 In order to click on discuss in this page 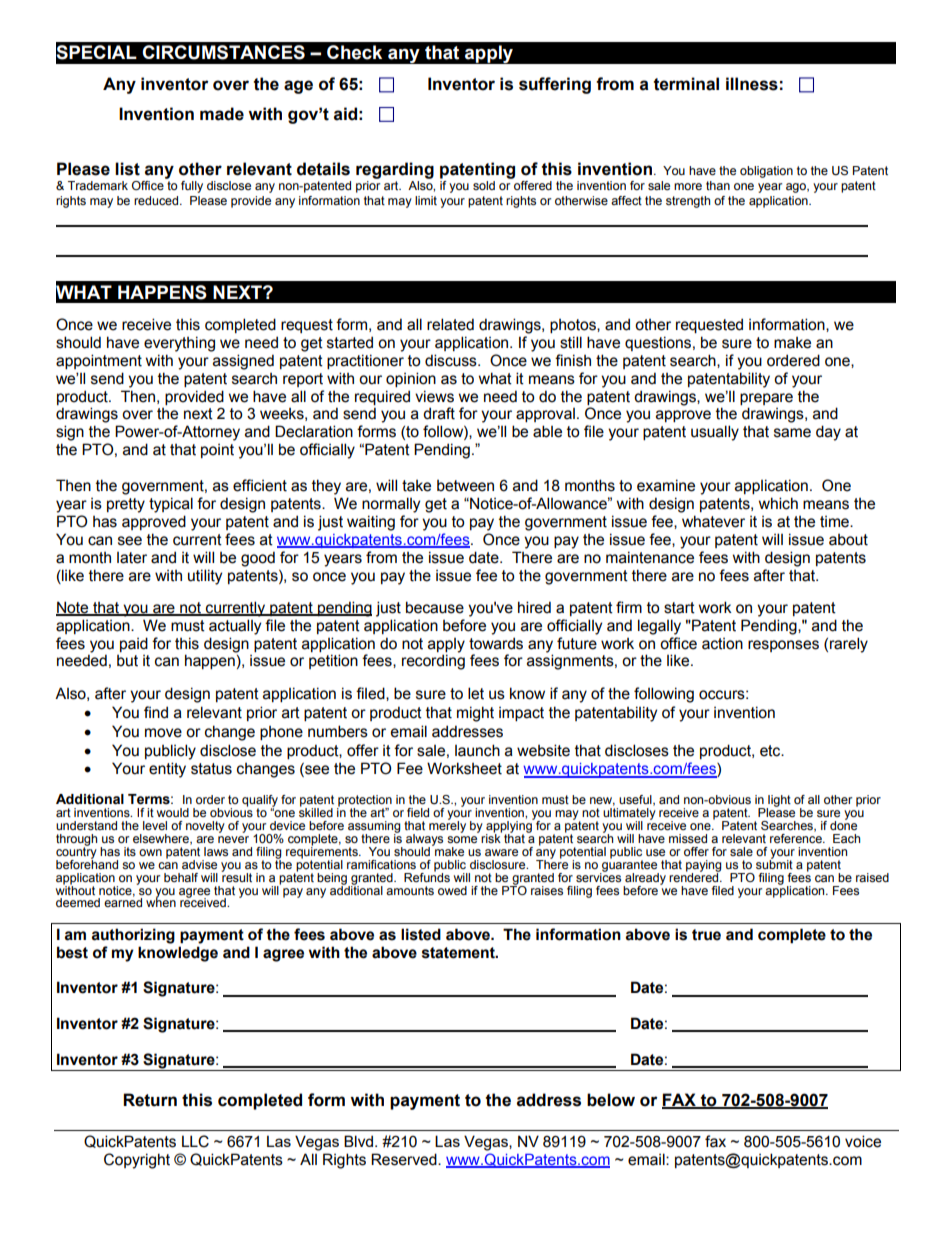, I will do `click(452, 360)`.
